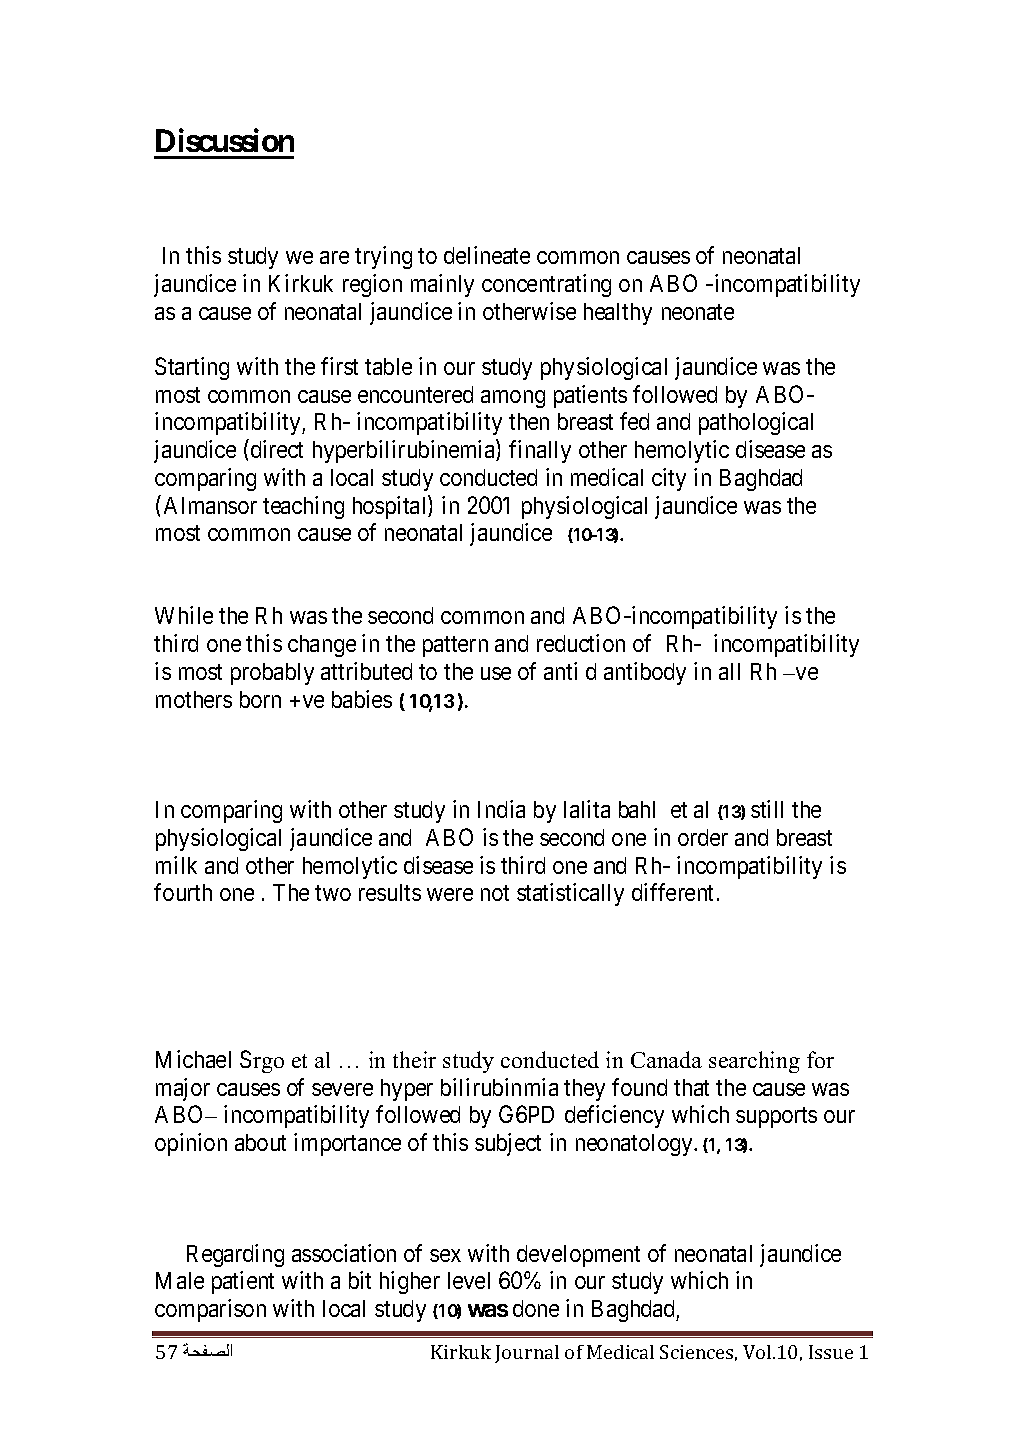 This page has height=1449, width=1024. Describe the element at coordinates (672, 892) in the page. I see `different` at that location.
